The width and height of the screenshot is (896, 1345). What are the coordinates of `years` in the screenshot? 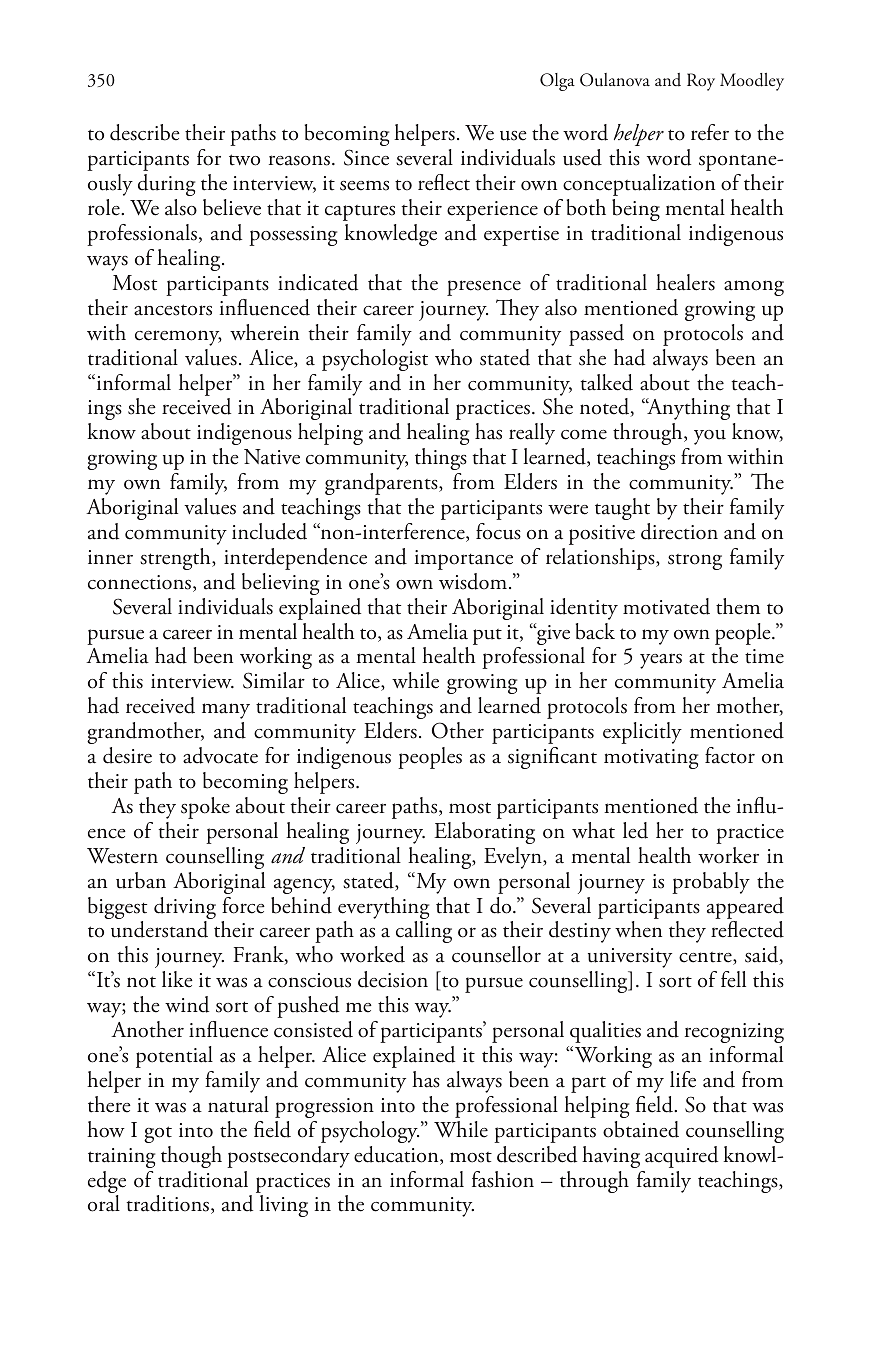 It's located at (661, 661).
